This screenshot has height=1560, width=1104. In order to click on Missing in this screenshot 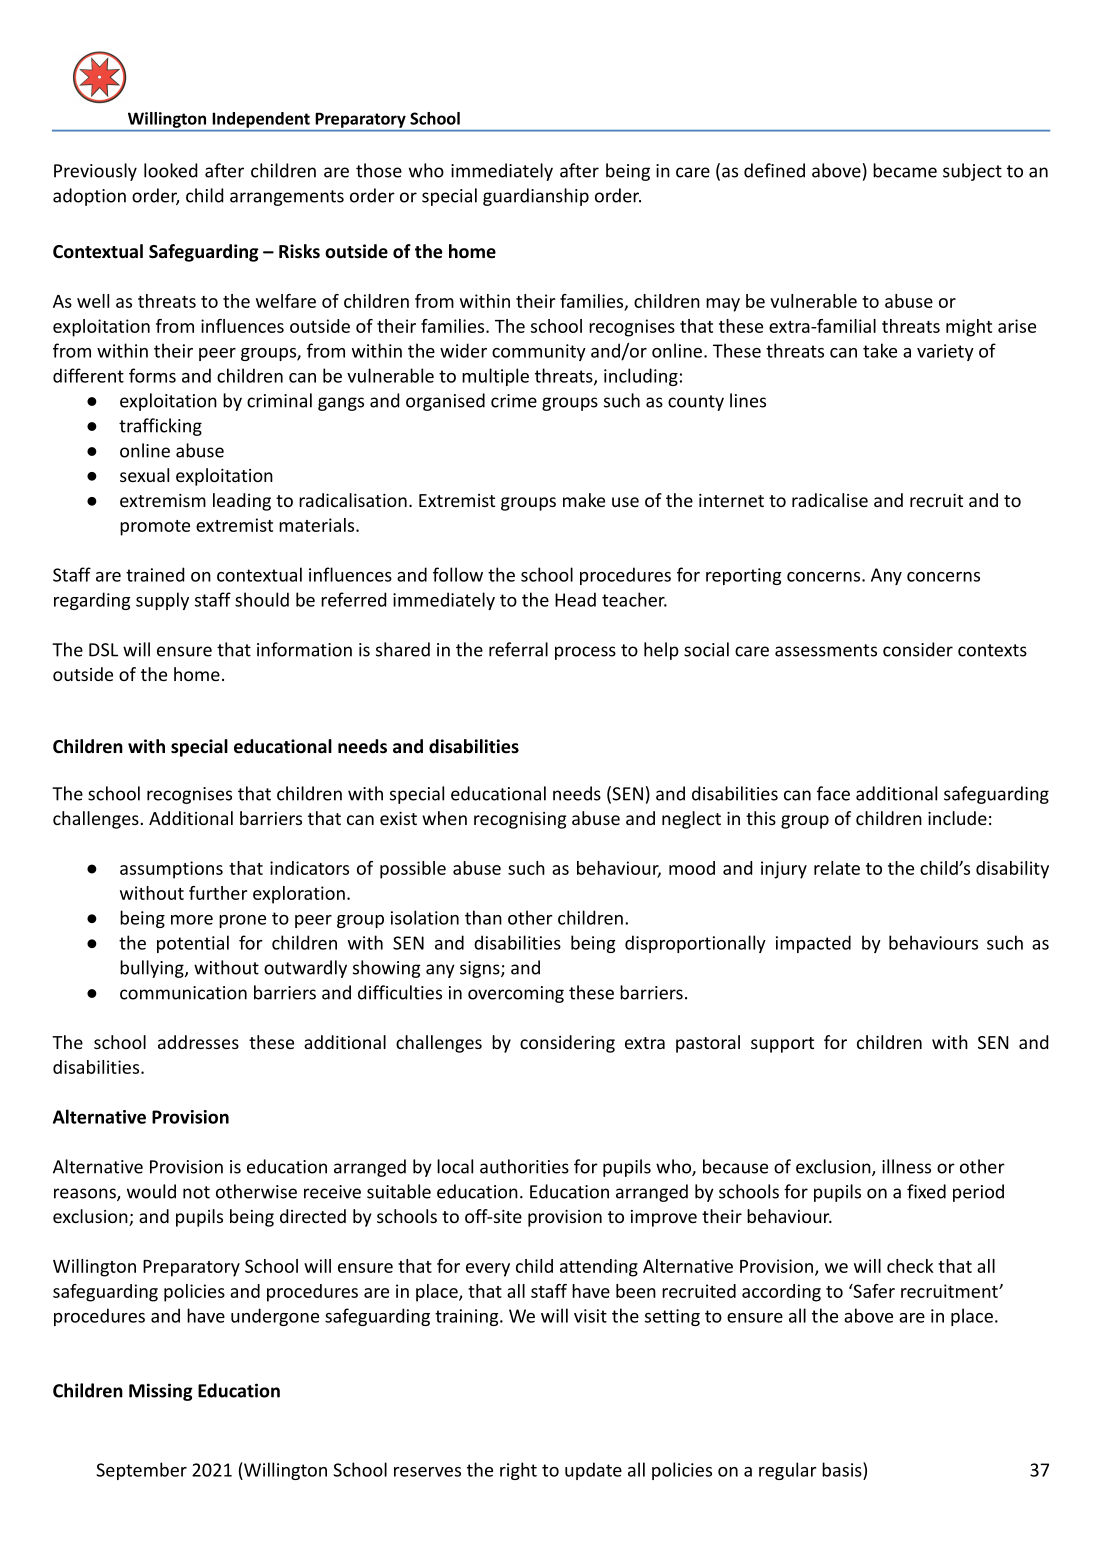, I will do `click(161, 1392)`.
